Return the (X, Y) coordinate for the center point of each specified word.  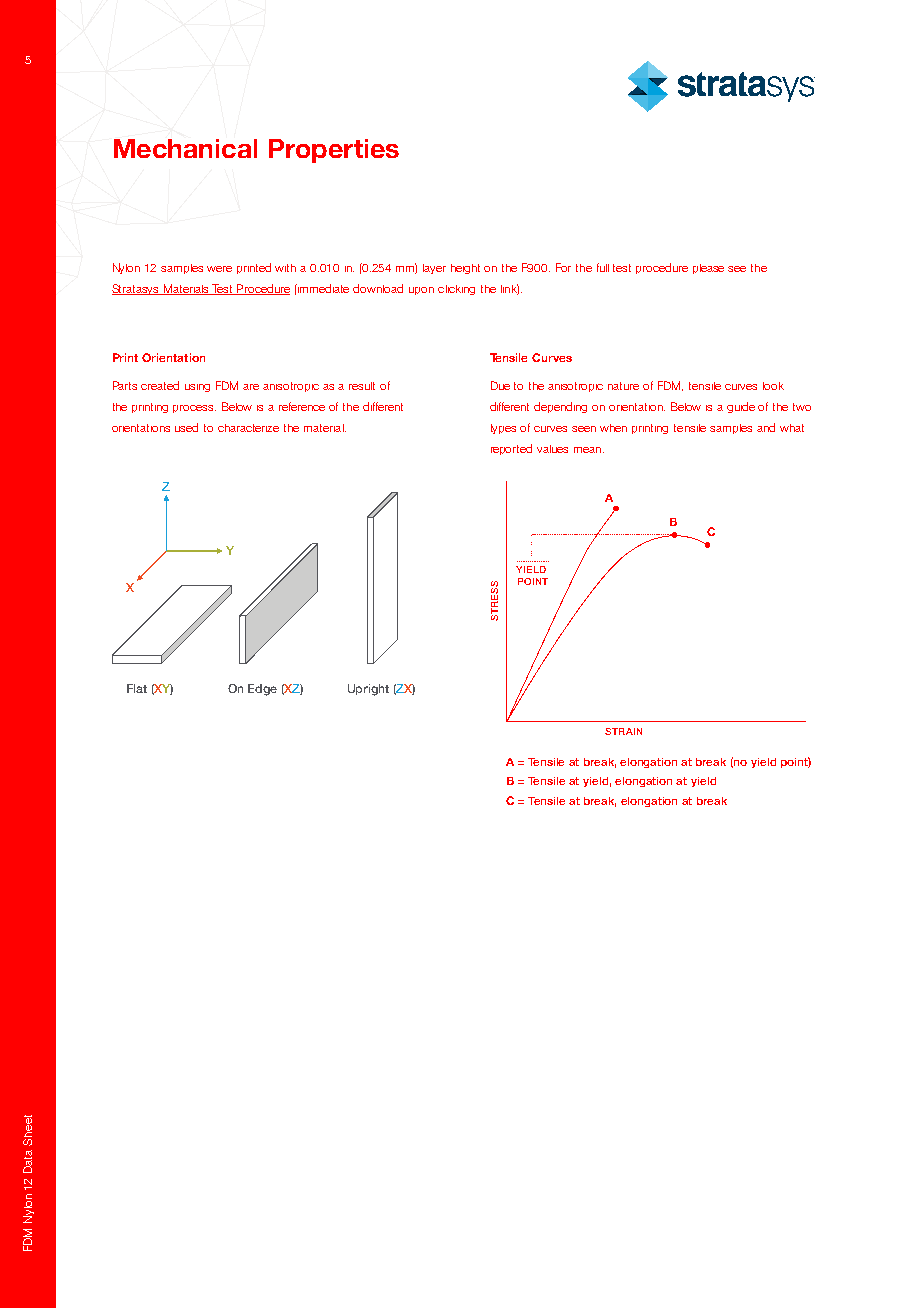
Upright (368, 690)
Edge (262, 690)
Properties (334, 151)
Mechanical (185, 148)
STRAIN (623, 731)
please (708, 269)
